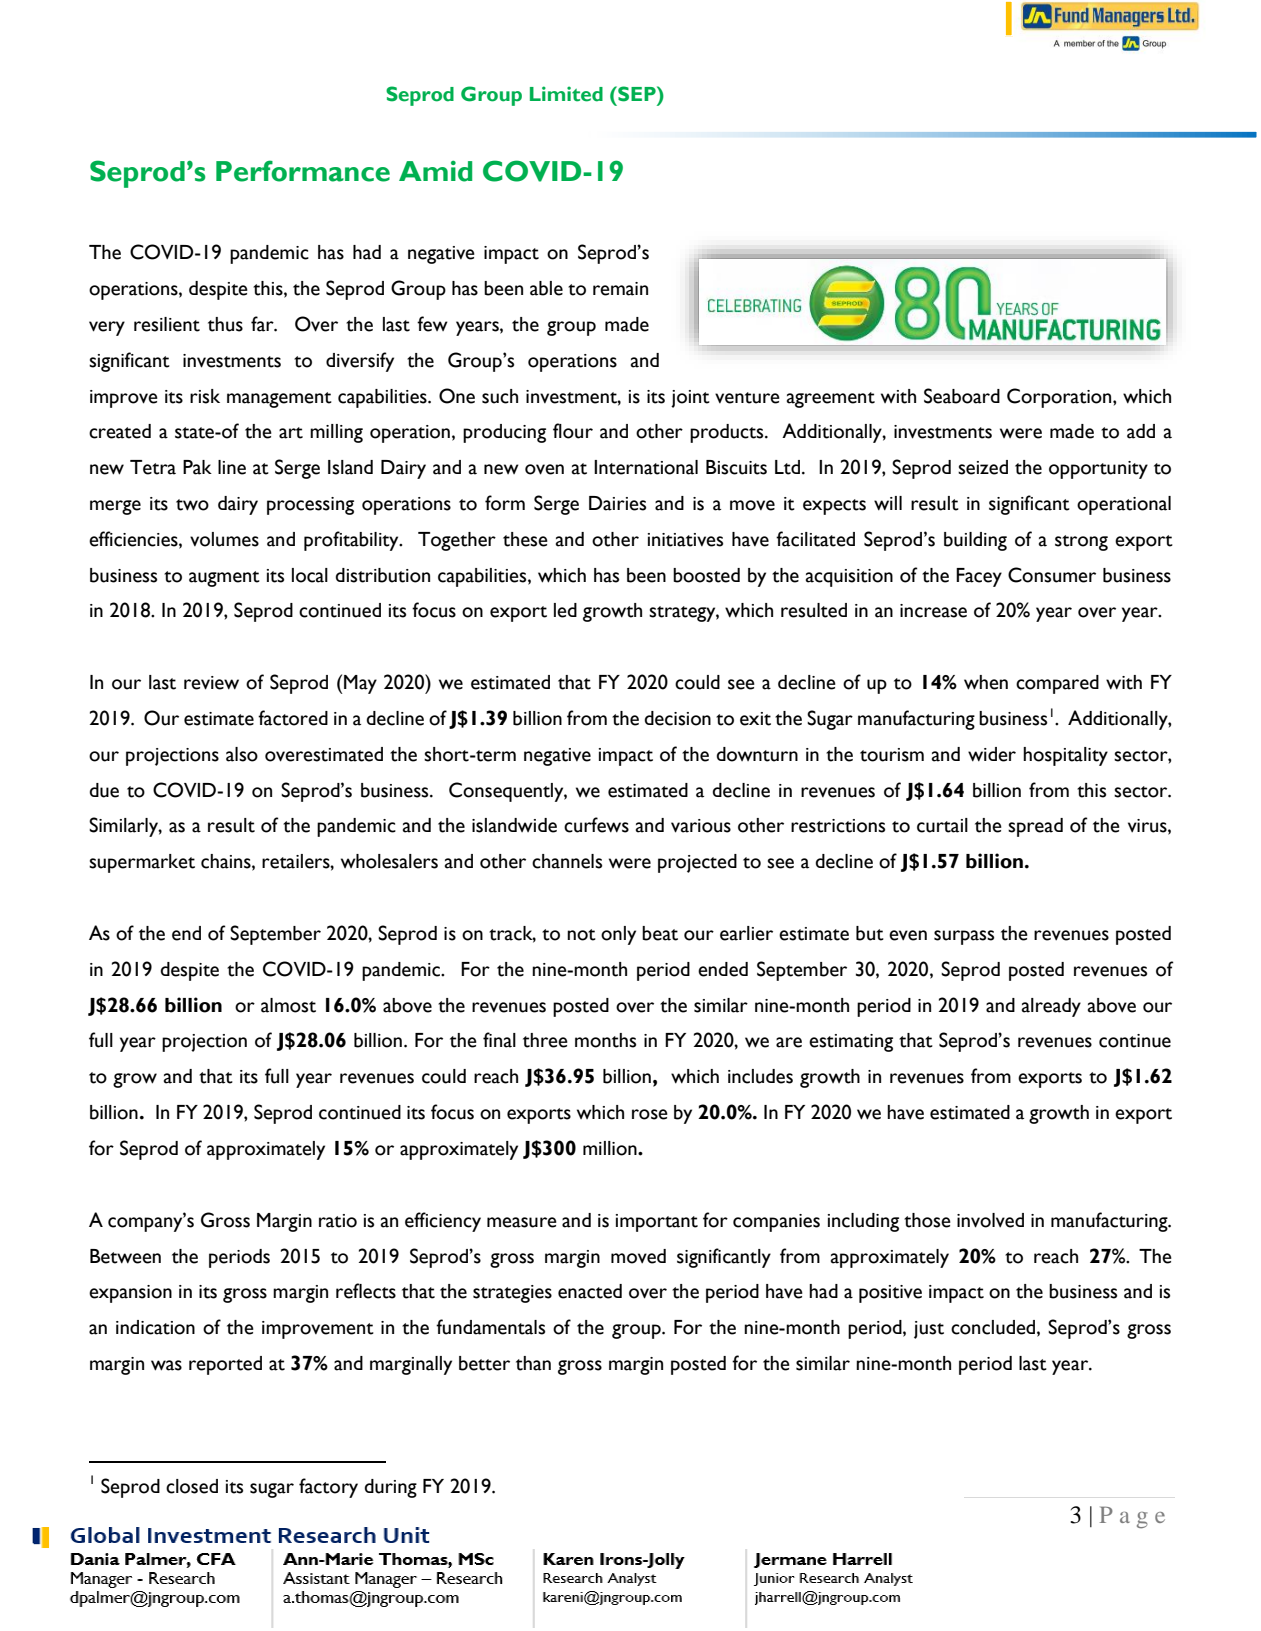  Describe the element at coordinates (435, 171) in the image. I see `Amid` at that location.
